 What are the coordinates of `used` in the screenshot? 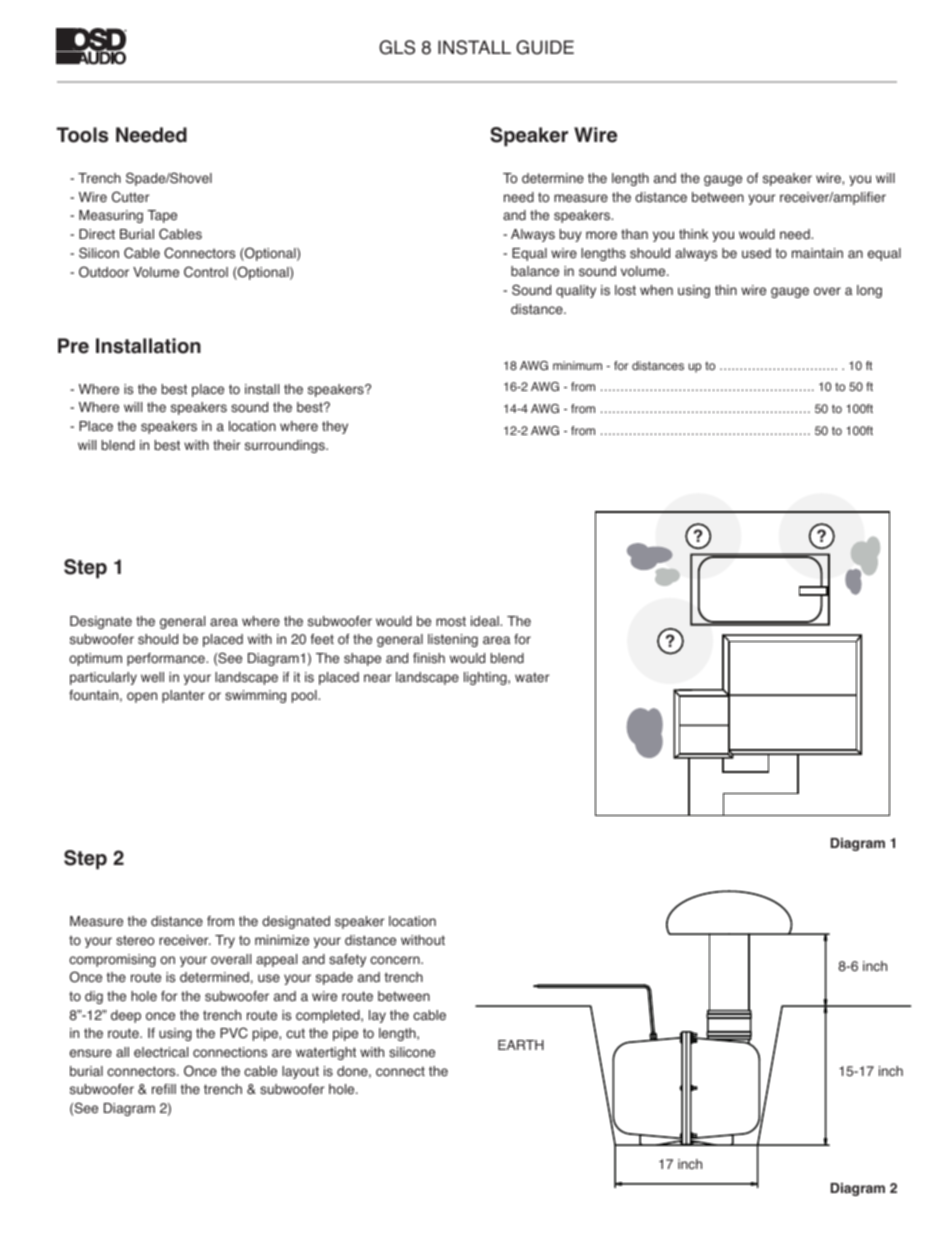 It's located at (756, 253).
